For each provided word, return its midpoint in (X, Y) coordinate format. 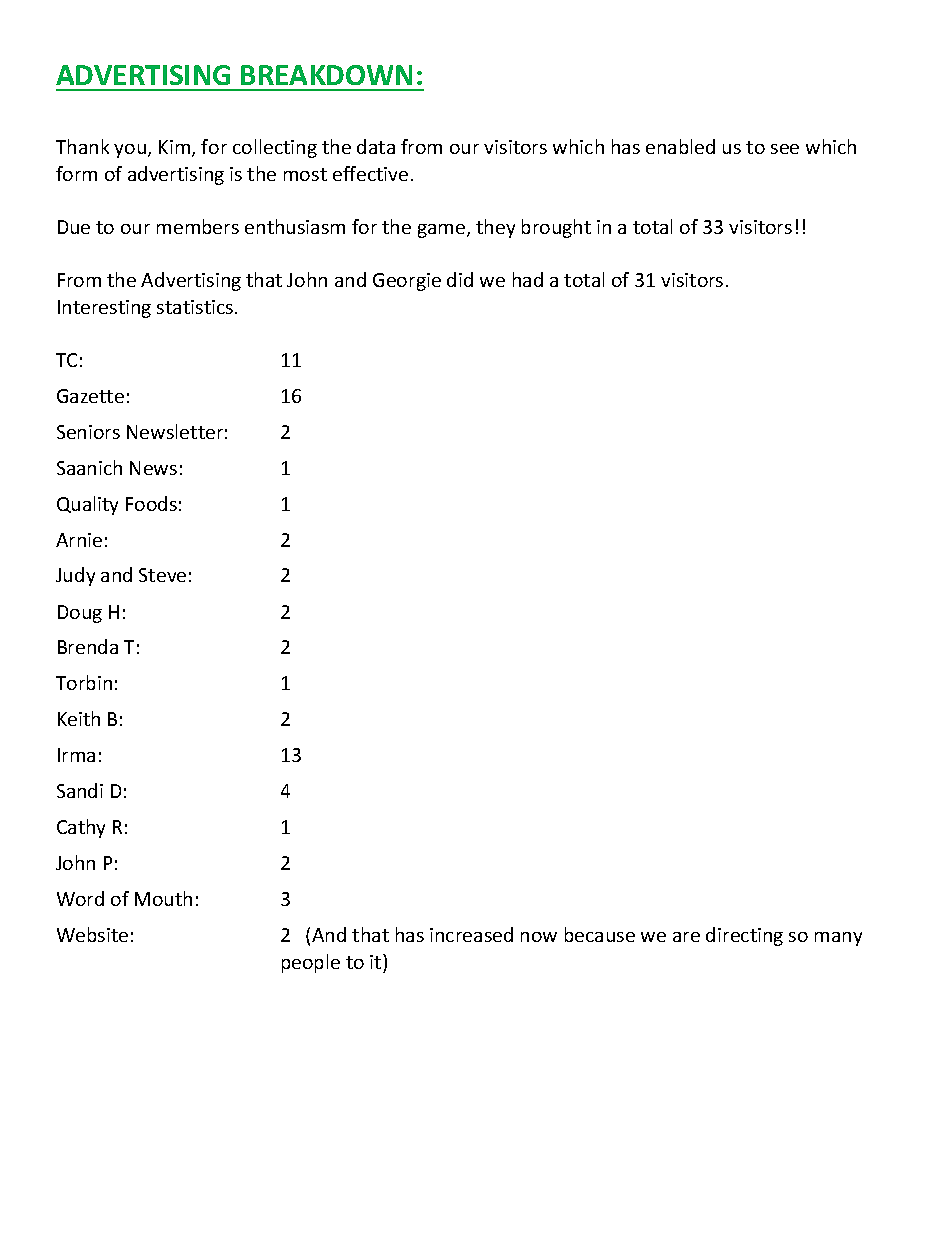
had (528, 279)
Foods (151, 503)
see (785, 149)
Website (92, 934)
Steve (162, 575)
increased (471, 934)
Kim (174, 147)
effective (370, 173)
